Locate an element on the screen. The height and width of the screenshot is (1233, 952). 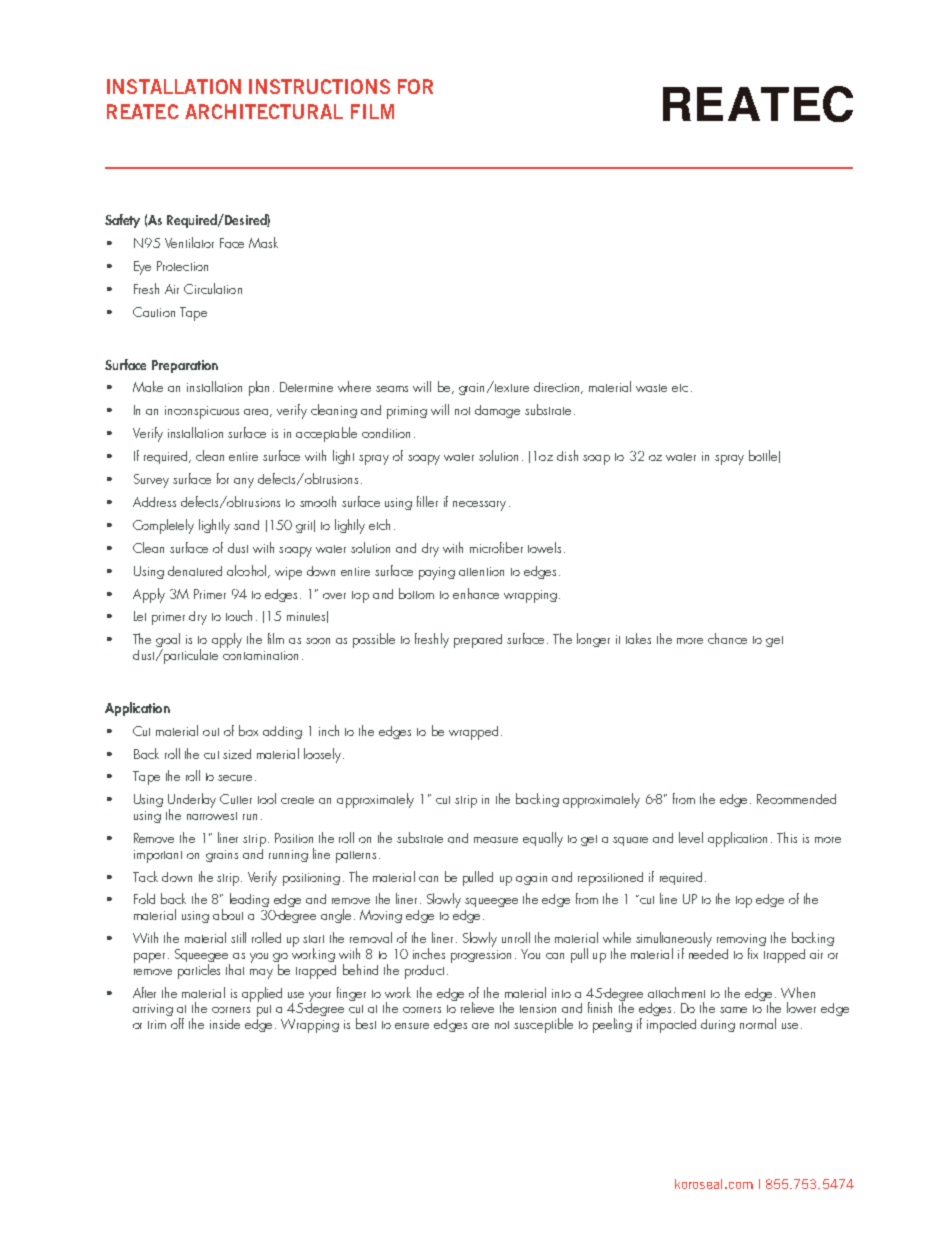
particles is located at coordinates (199, 970).
